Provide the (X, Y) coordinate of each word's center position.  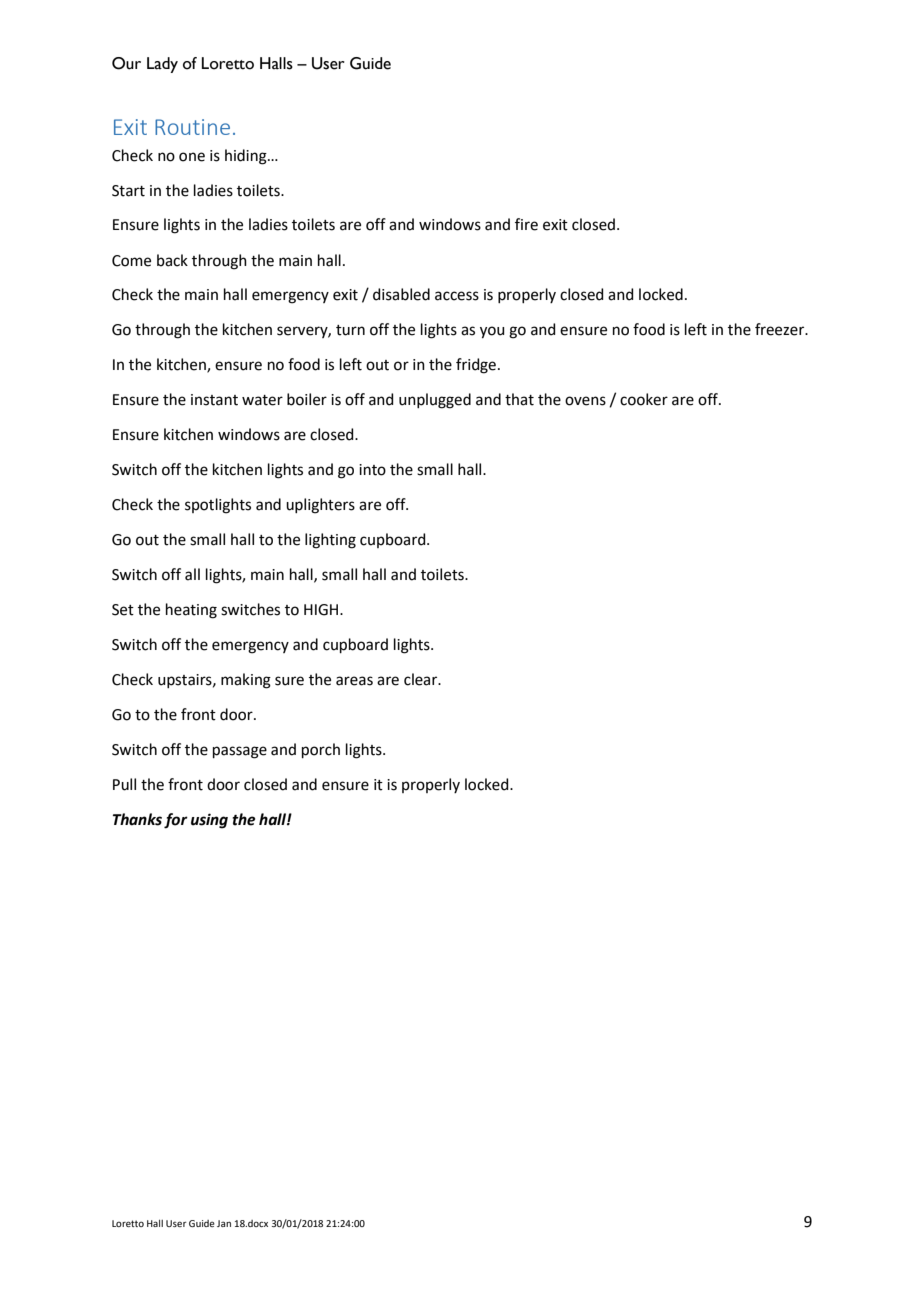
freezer (781, 329)
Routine (192, 127)
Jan (224, 1223)
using (209, 821)
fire (526, 224)
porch (321, 750)
